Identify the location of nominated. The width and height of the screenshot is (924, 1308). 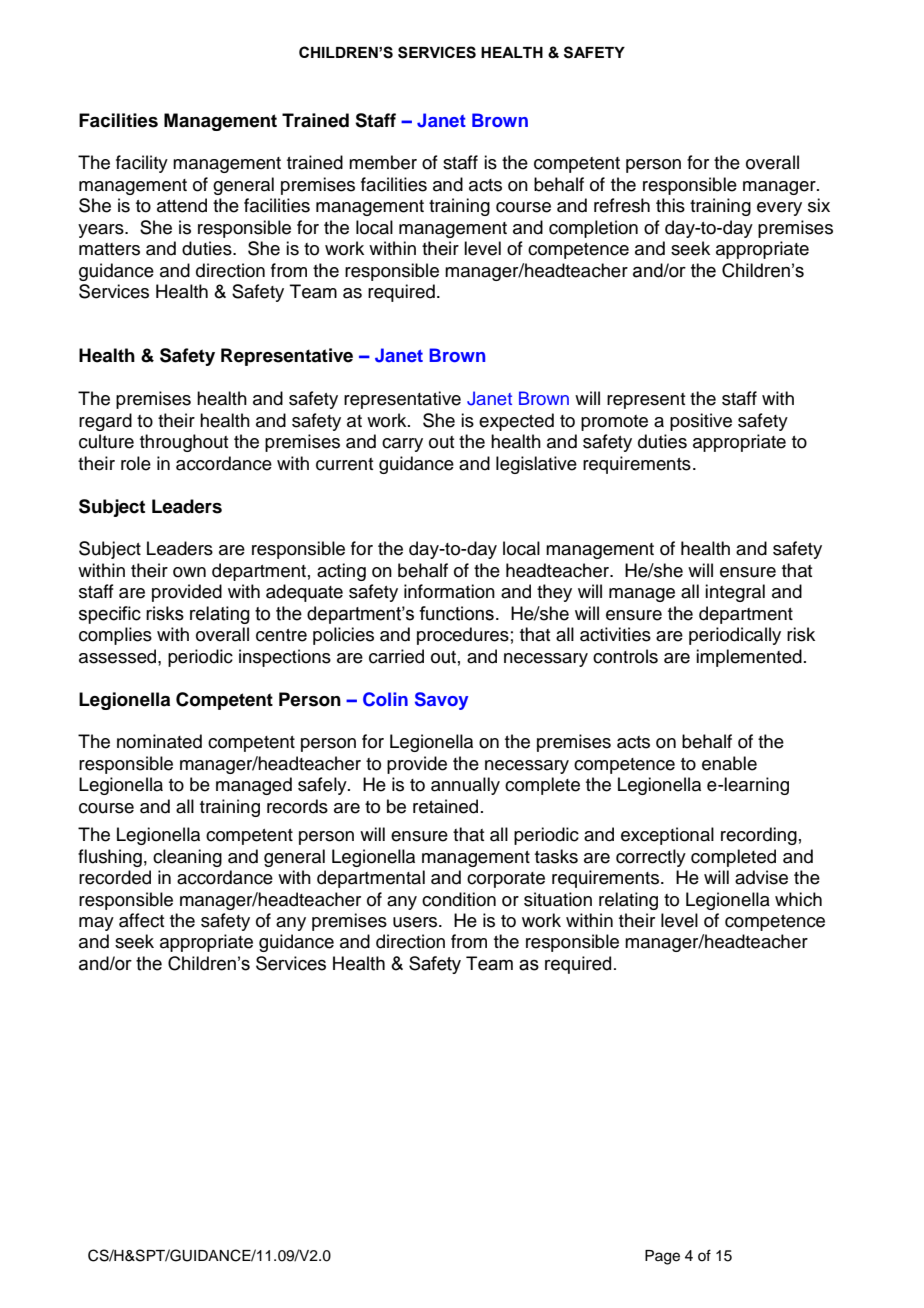
(159, 741).
